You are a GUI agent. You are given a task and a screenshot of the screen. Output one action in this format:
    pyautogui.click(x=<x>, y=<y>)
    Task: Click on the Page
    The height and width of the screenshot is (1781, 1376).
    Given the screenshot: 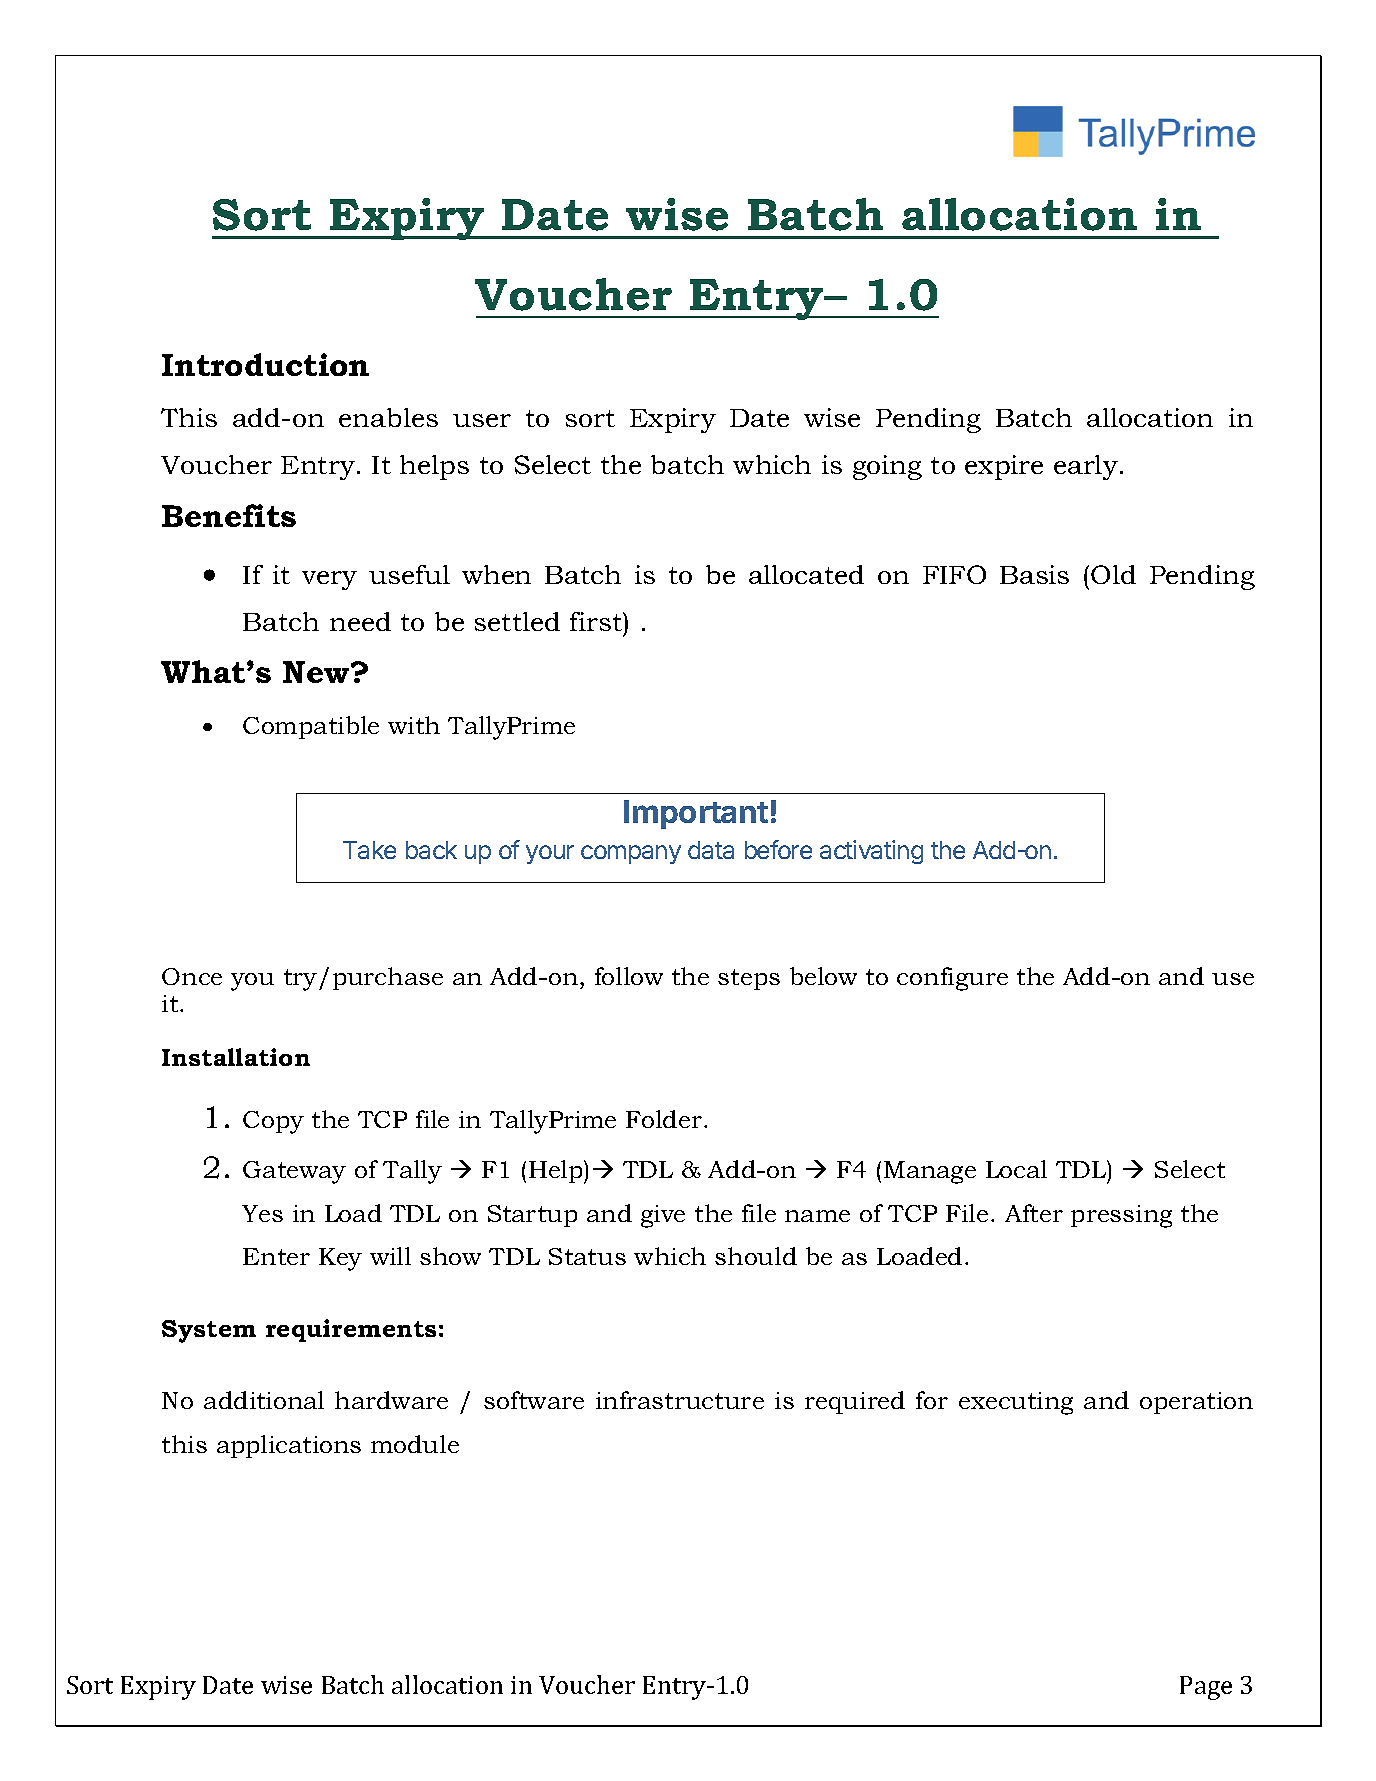 What is the action you would take?
    pyautogui.click(x=1206, y=1688)
